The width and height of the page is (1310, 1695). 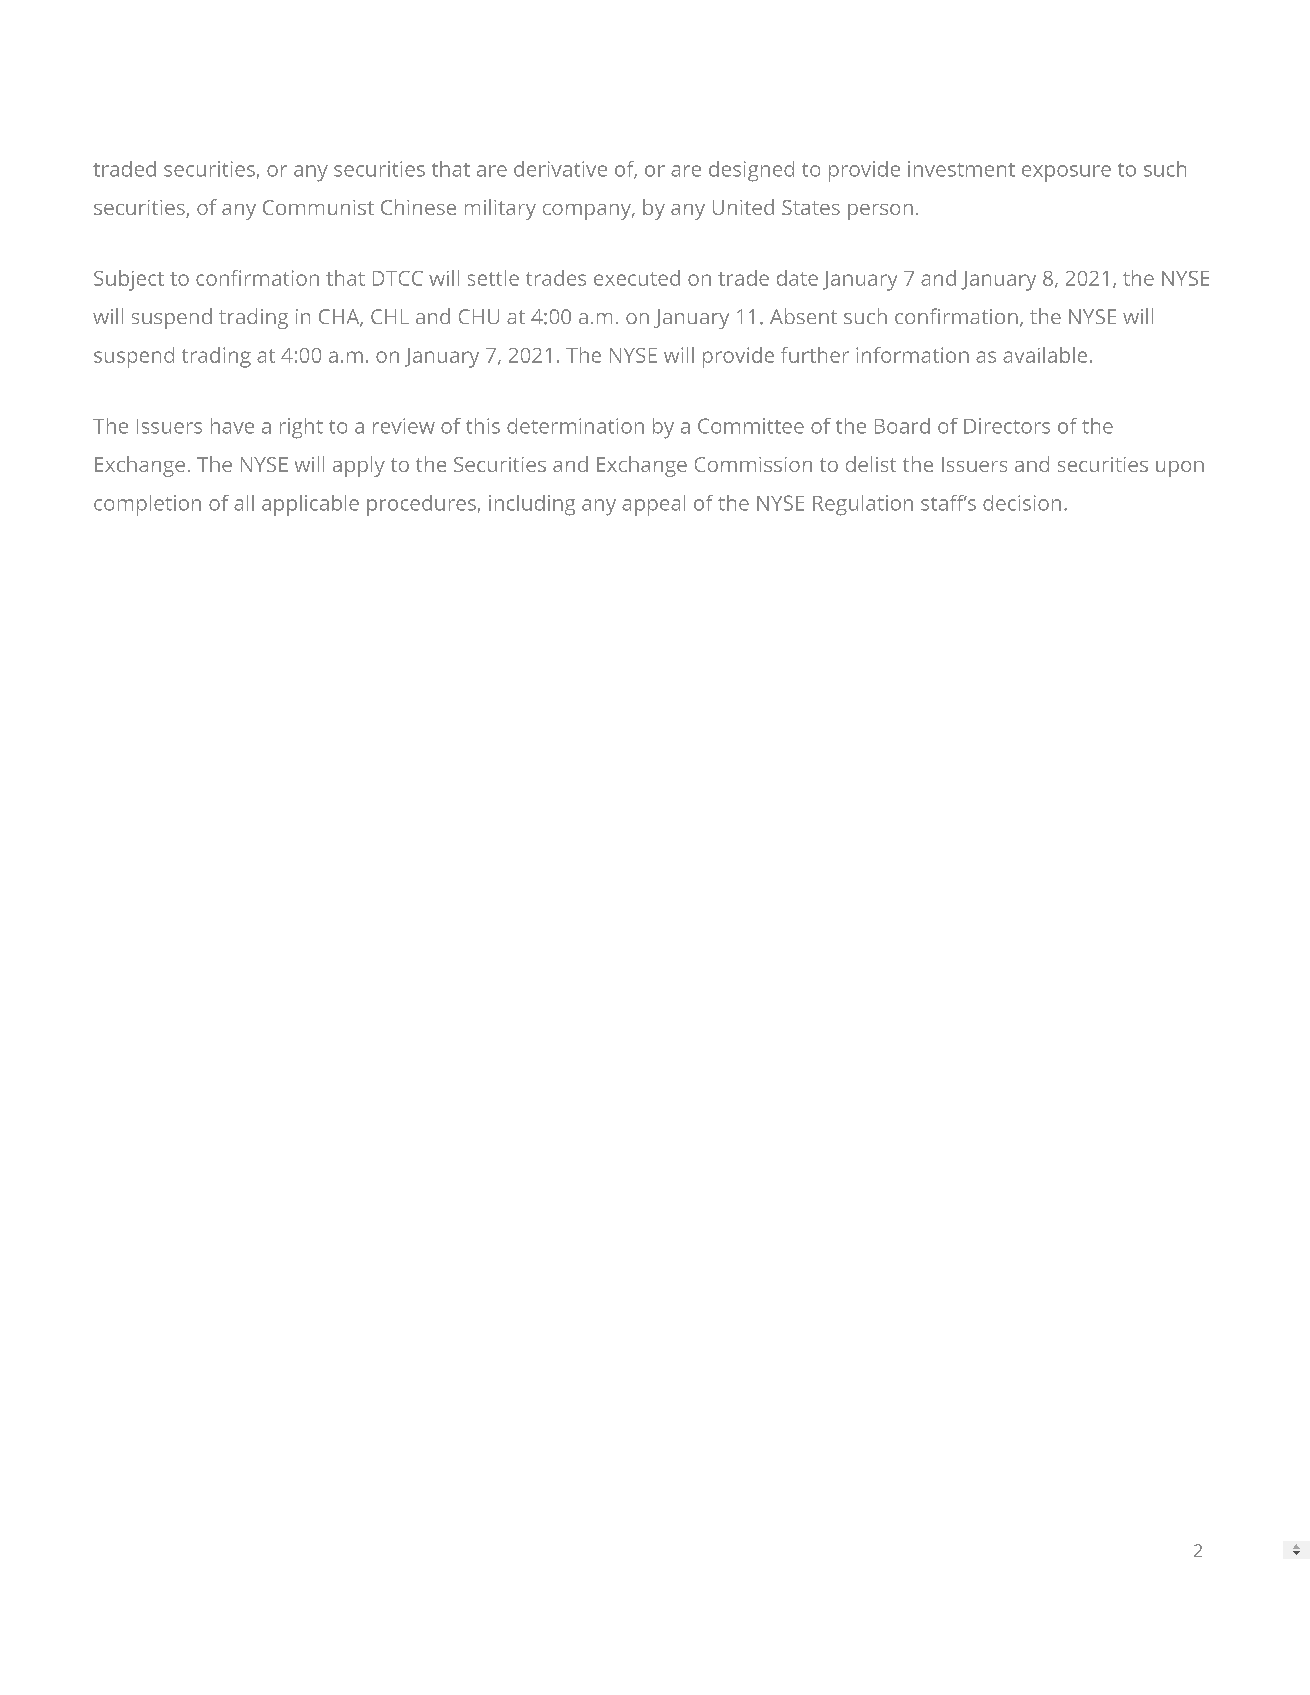 I want to click on CHL, so click(x=390, y=316).
